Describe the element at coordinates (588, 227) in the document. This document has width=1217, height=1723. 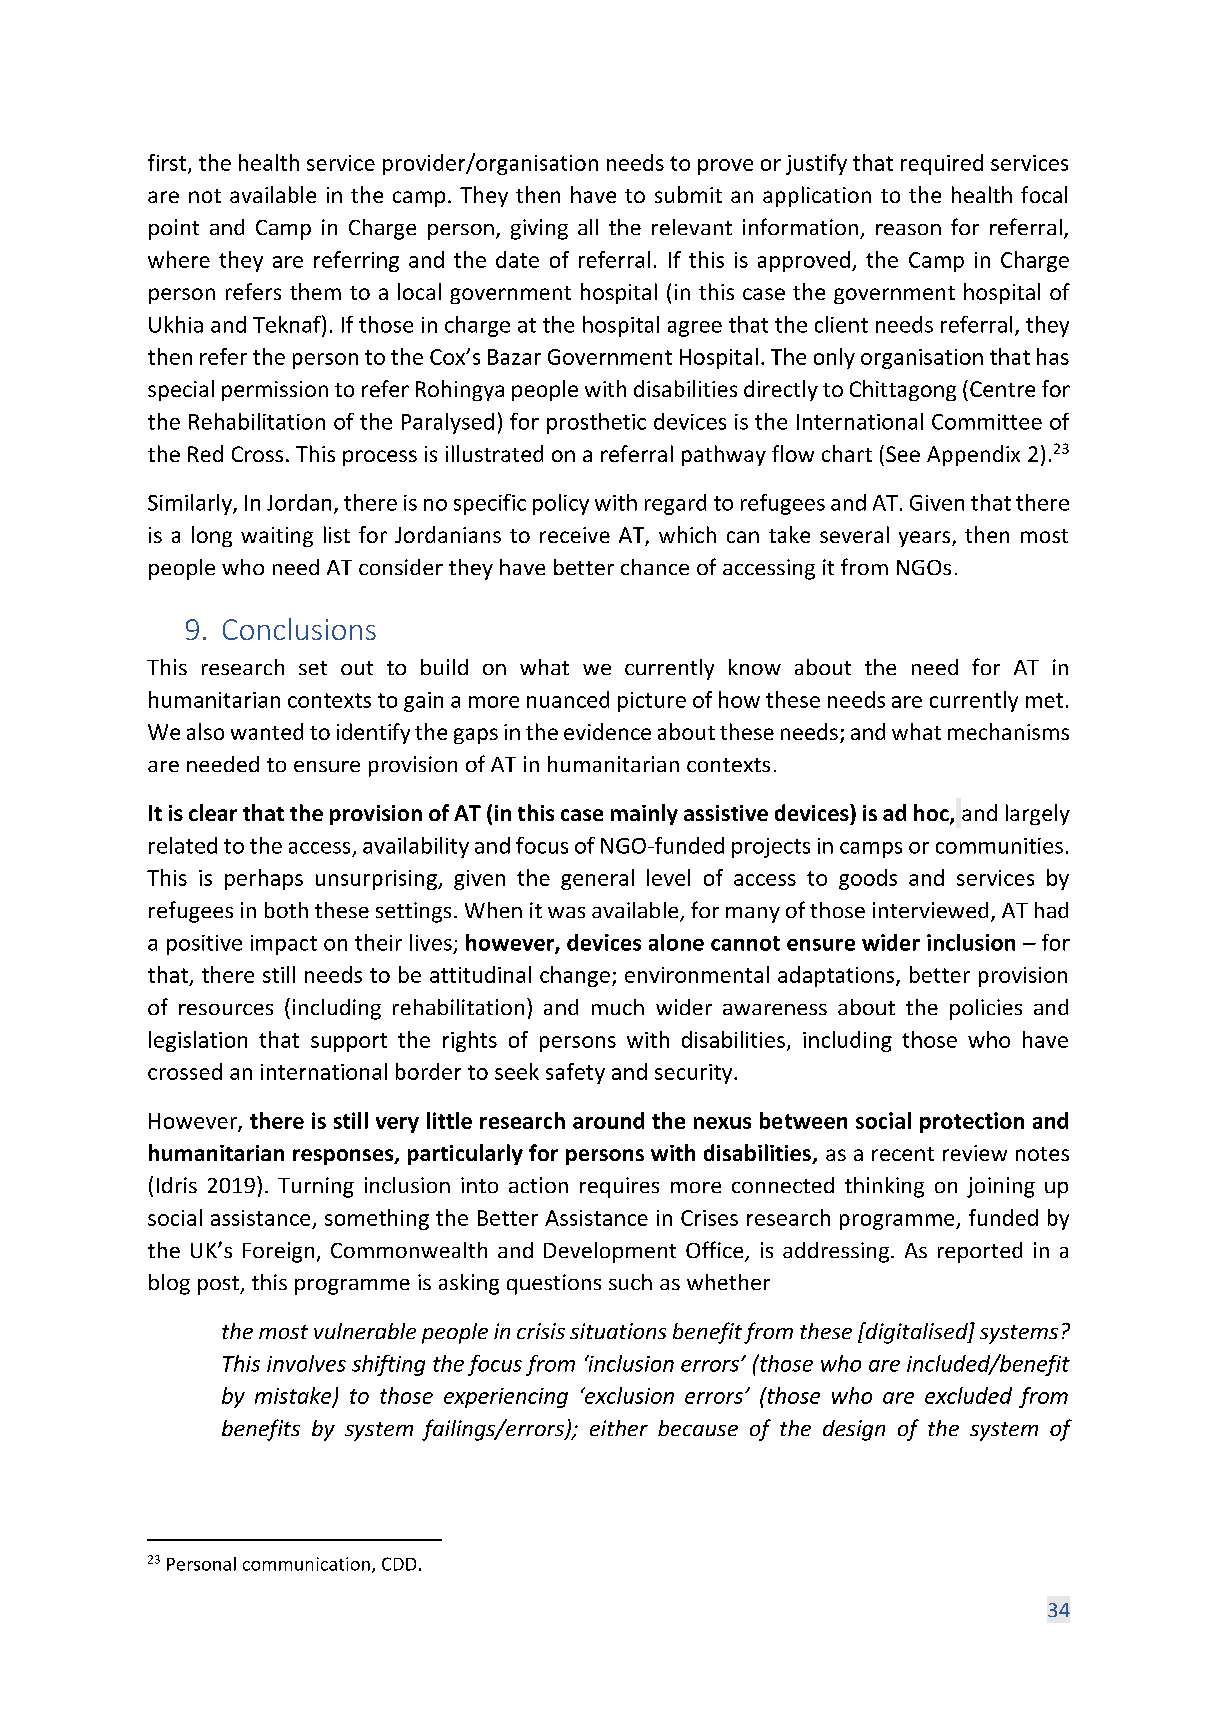
I see `all` at that location.
